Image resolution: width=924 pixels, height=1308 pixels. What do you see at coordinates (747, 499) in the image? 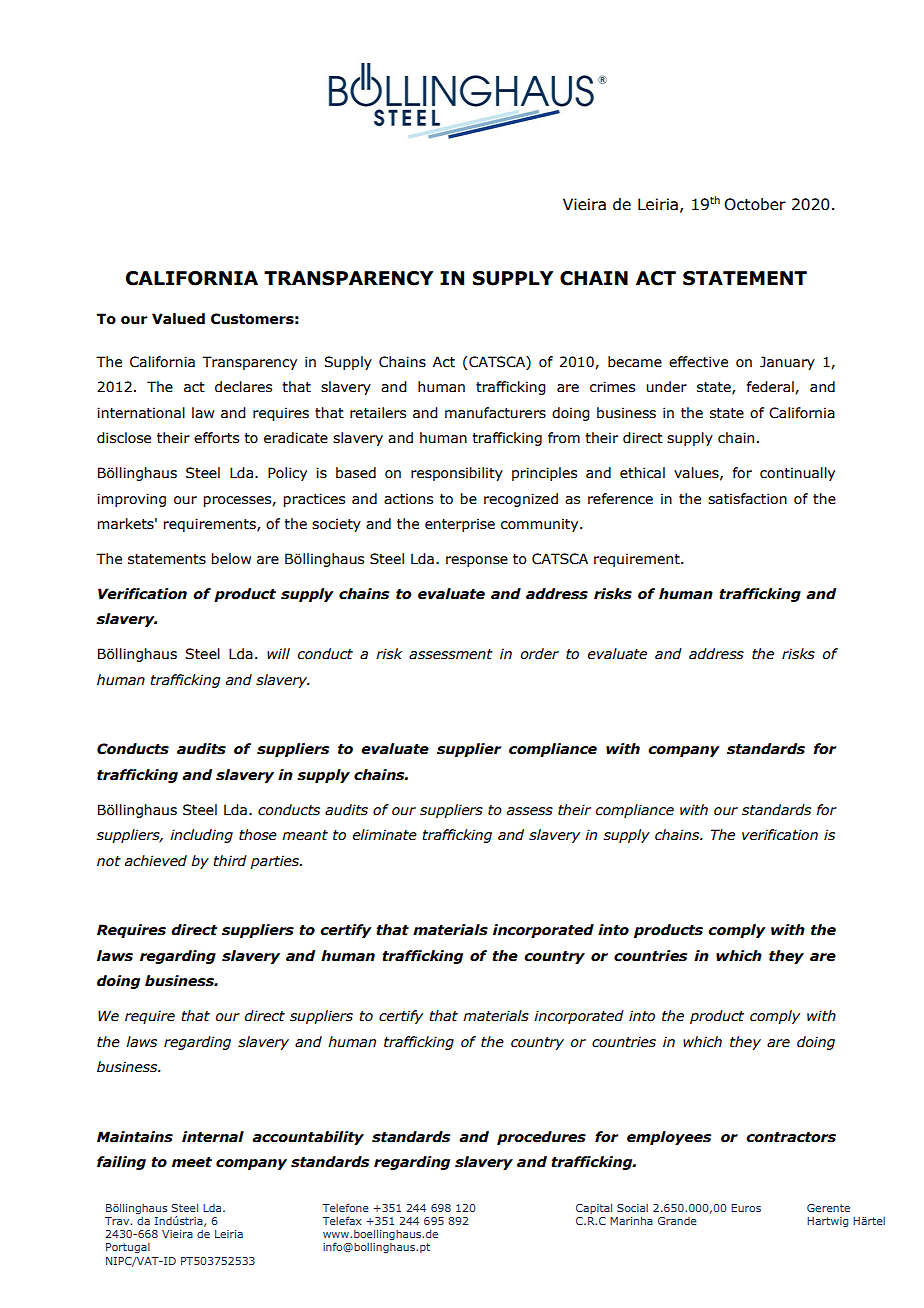
I see `satisfaction` at bounding box center [747, 499].
